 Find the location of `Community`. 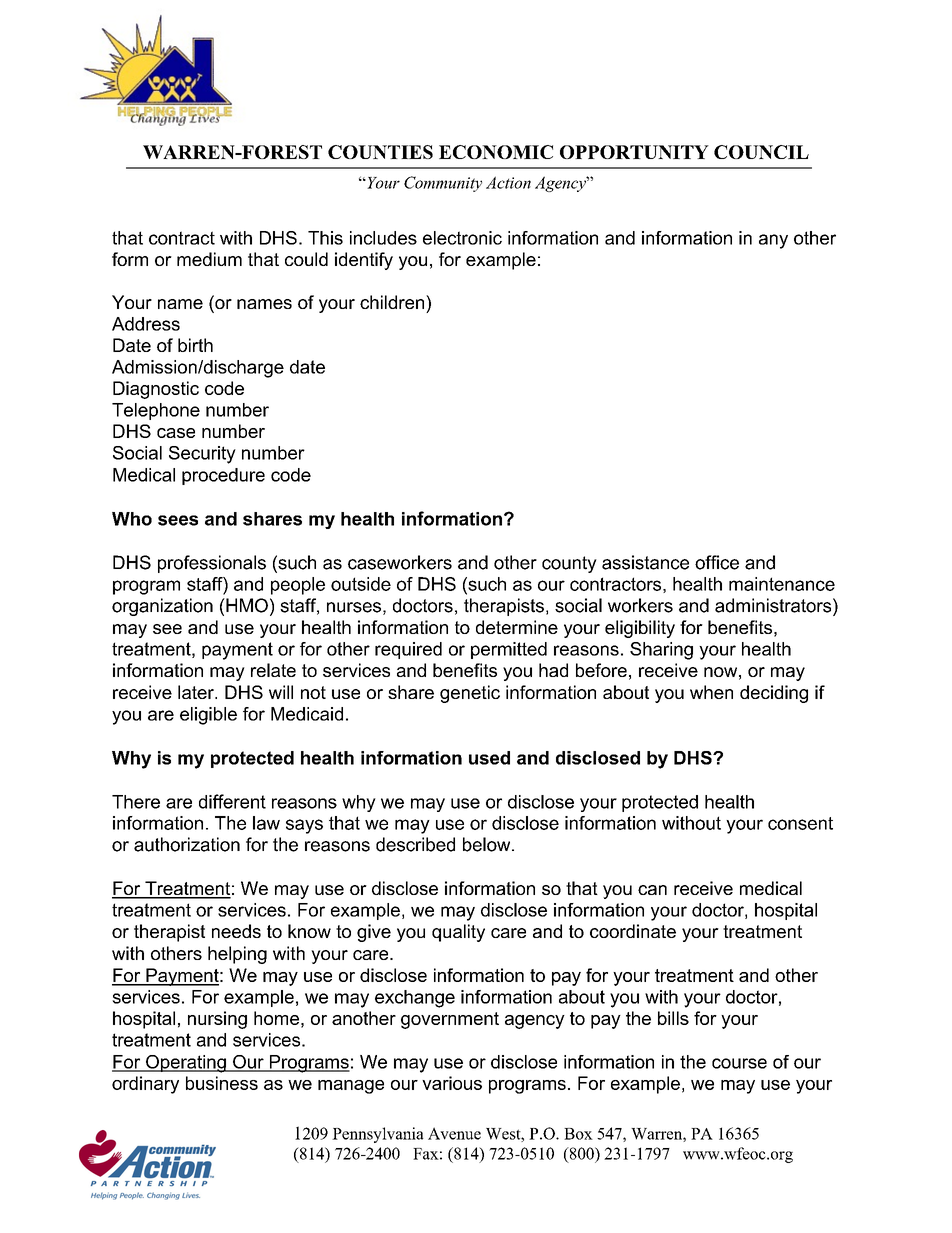

Community is located at coordinates (443, 184).
